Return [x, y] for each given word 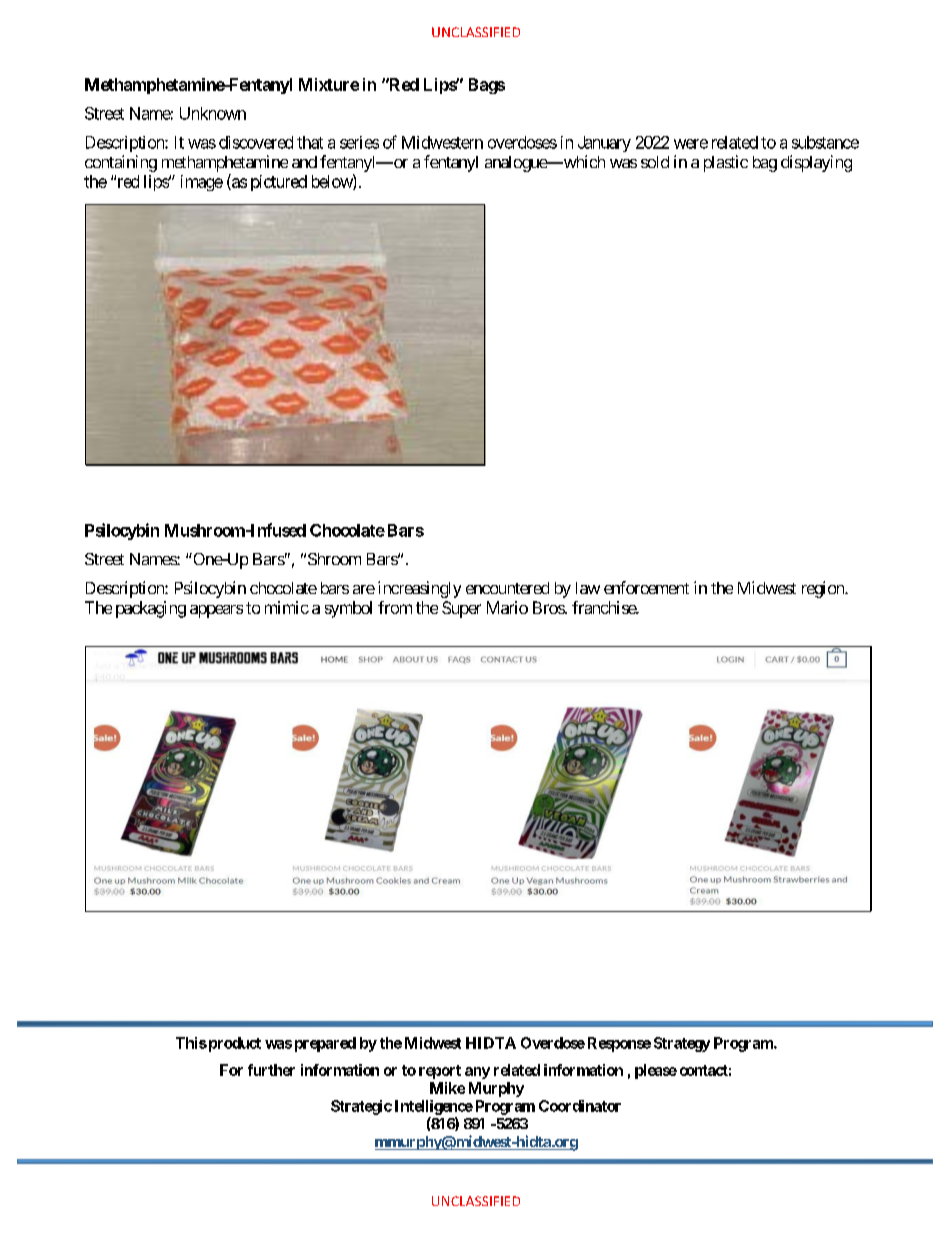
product [233, 1044]
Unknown [213, 113]
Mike [447, 1088]
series [359, 142]
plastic [726, 163]
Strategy [682, 1044]
